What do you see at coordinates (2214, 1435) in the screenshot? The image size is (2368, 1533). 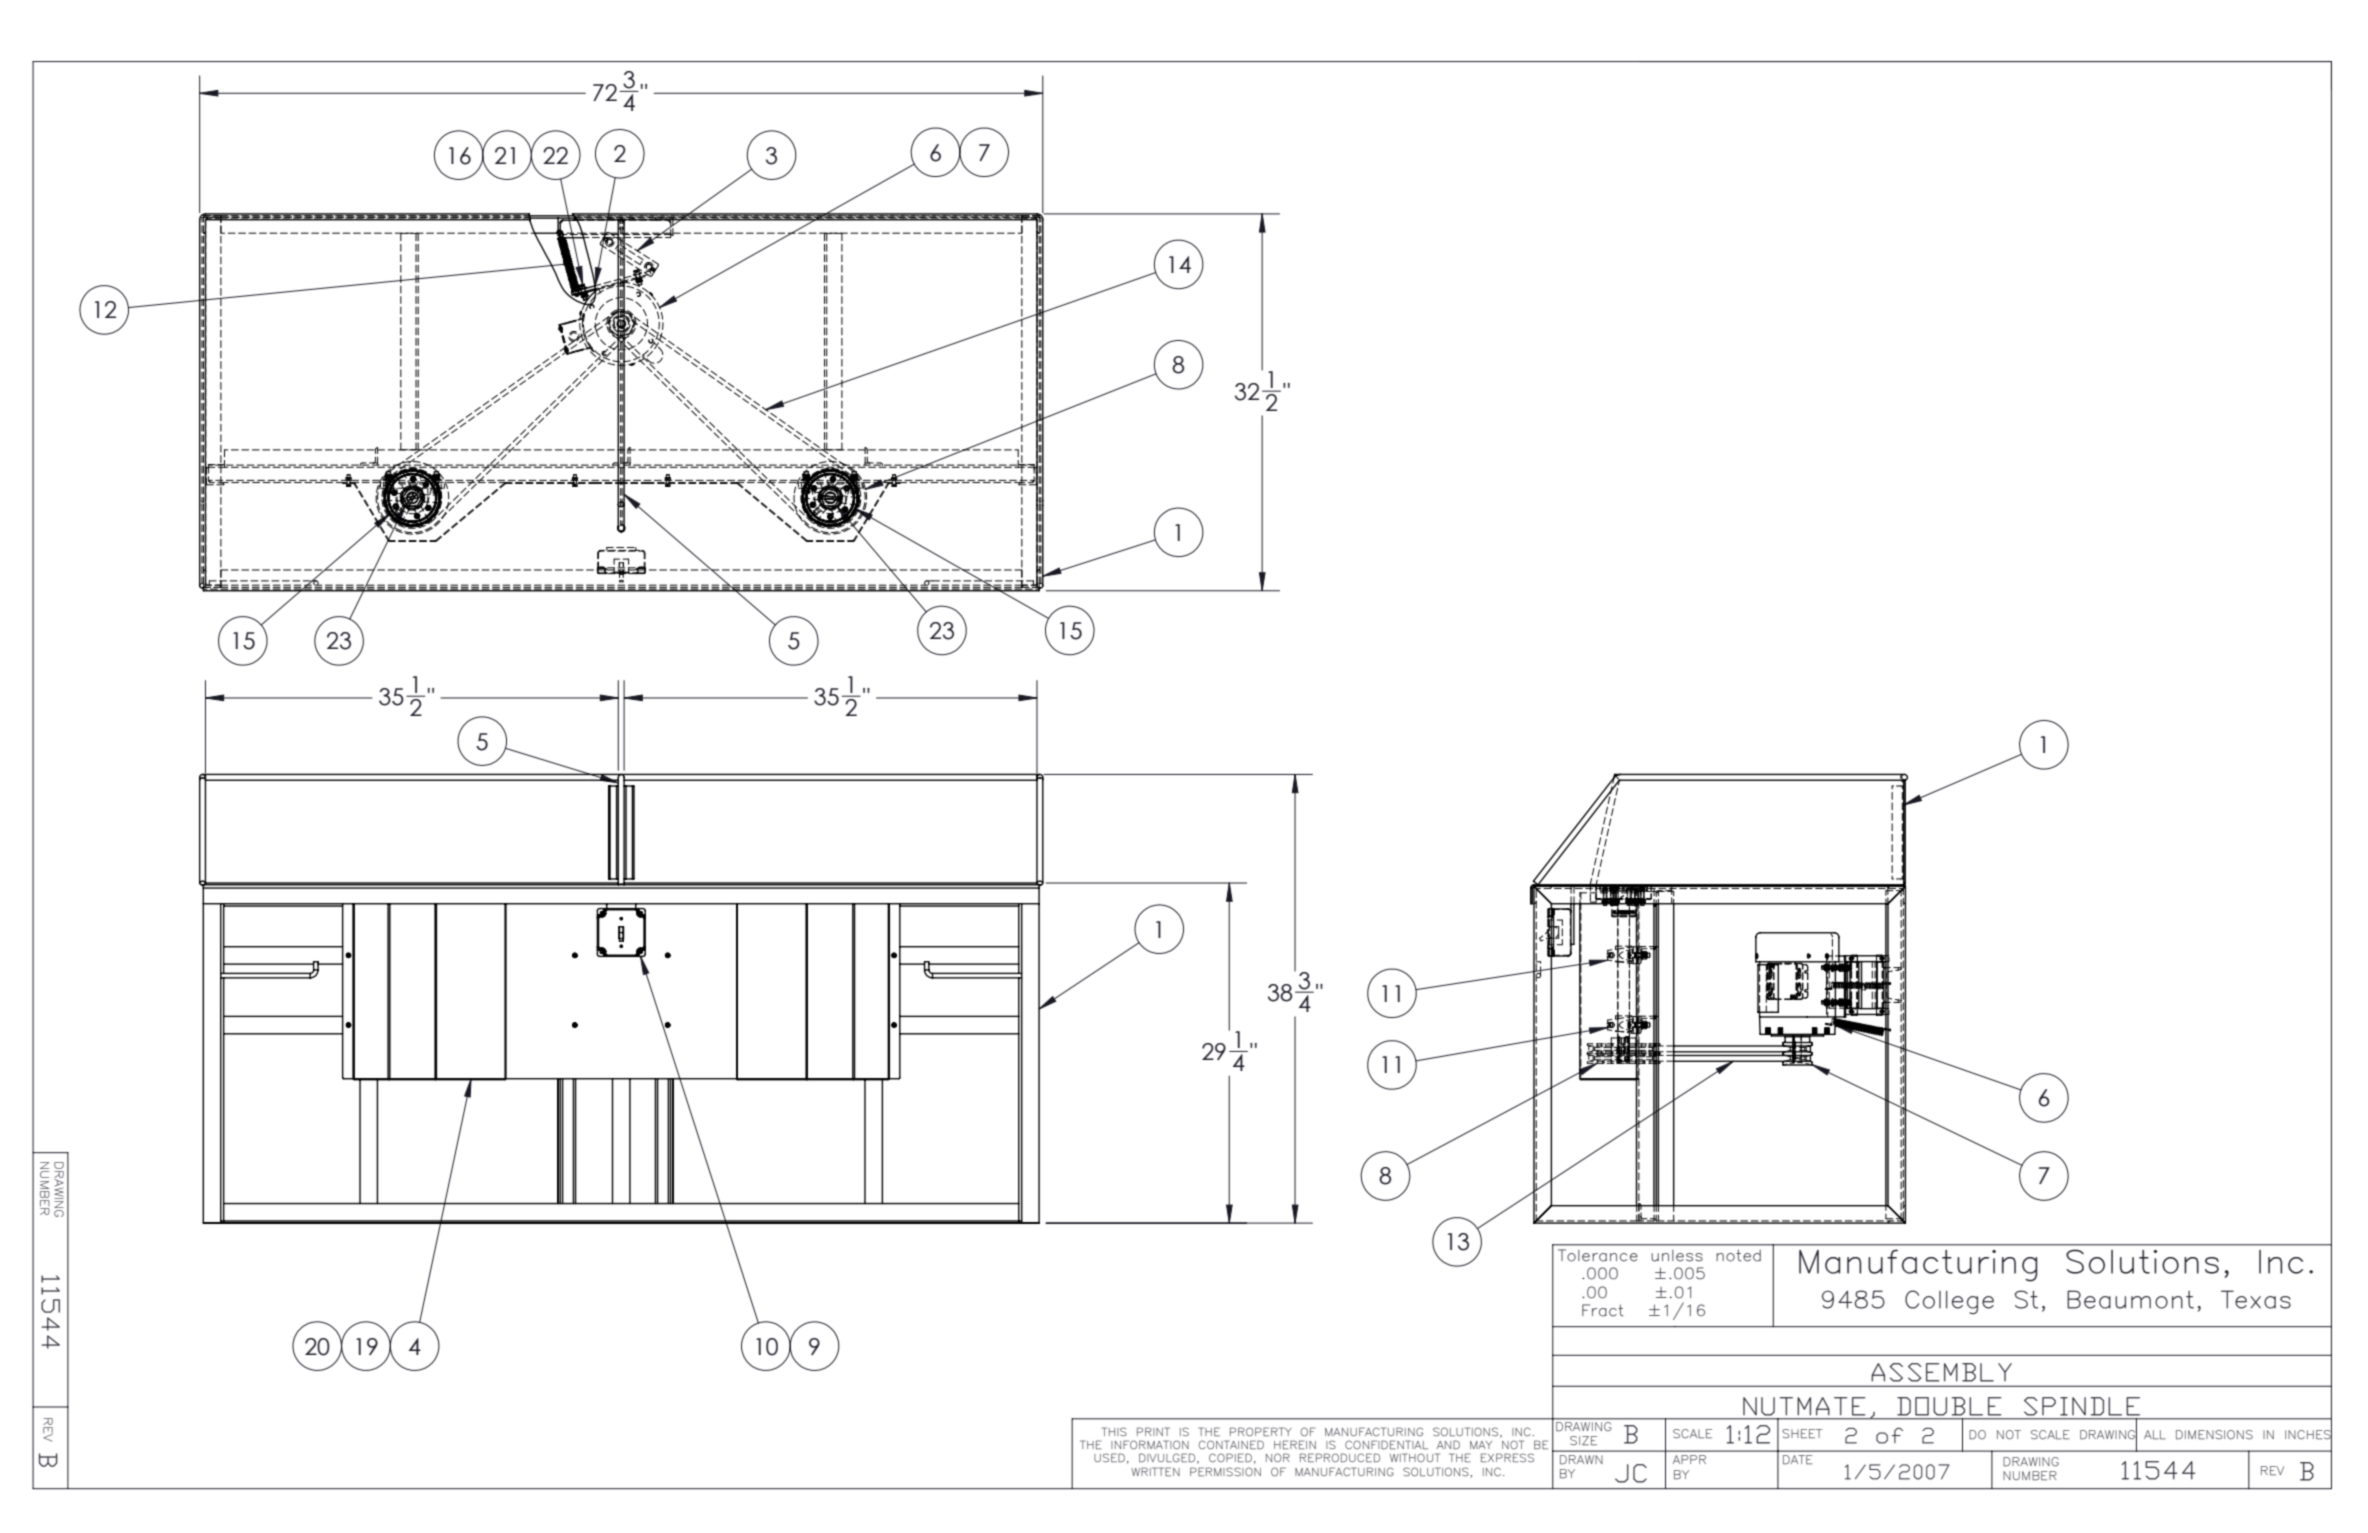 I see `DIMENSIONS` at bounding box center [2214, 1435].
